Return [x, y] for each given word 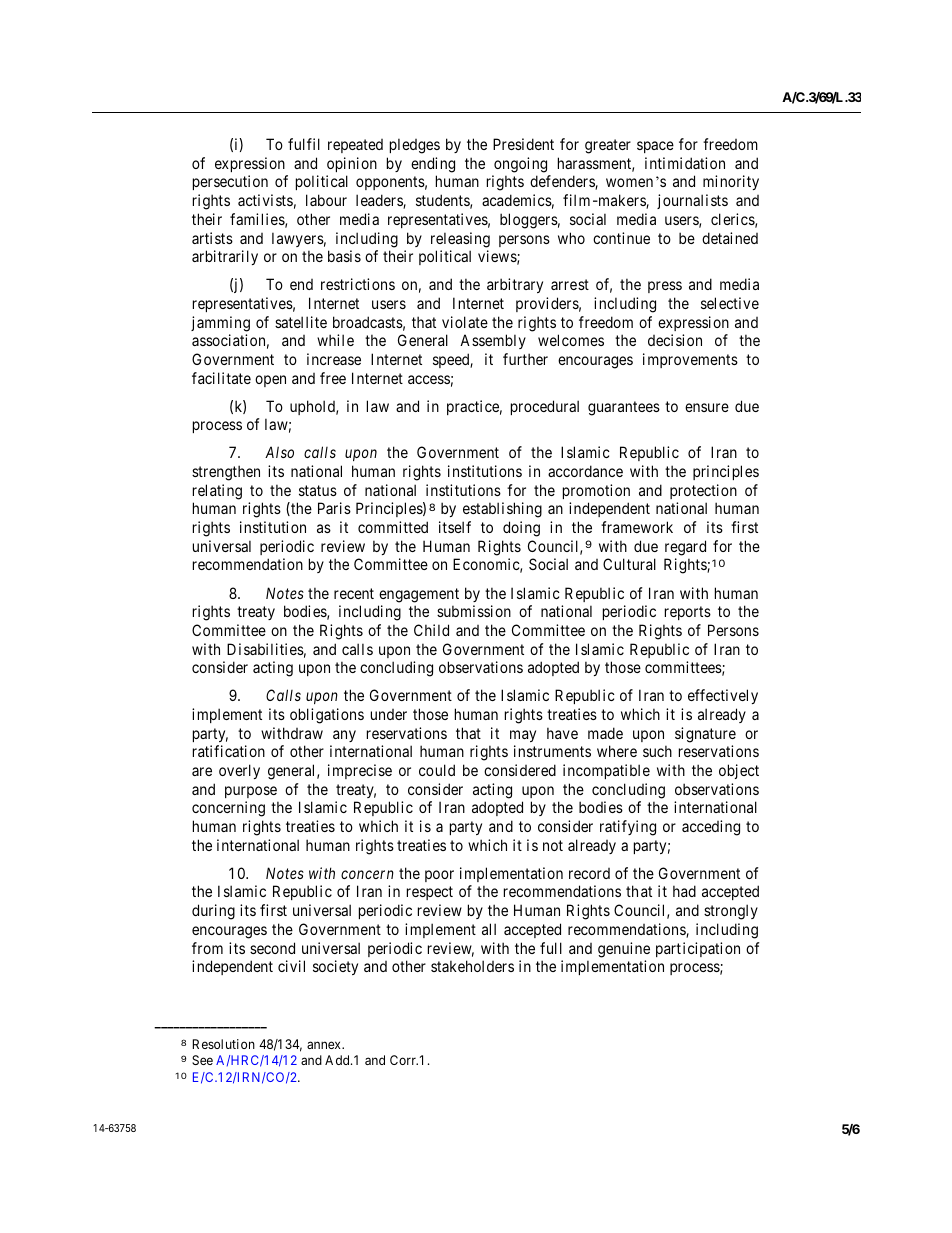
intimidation [685, 163]
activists [265, 200]
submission [474, 611]
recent [354, 593]
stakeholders [472, 966]
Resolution [224, 1044]
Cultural [629, 564]
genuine [624, 950]
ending [433, 165]
